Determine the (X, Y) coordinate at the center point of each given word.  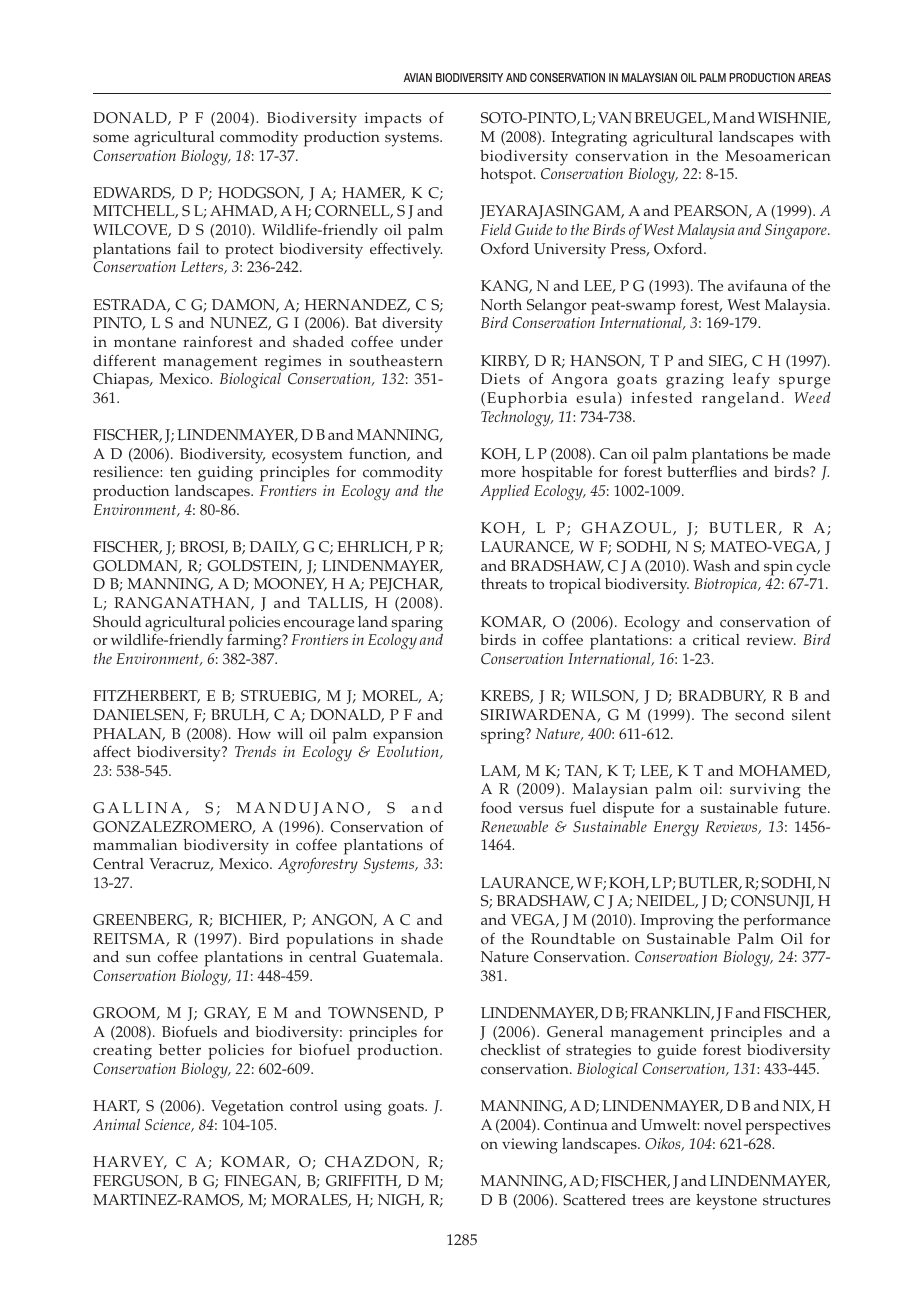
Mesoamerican (778, 156)
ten (180, 472)
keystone (726, 1202)
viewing (530, 1146)
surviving (765, 792)
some (111, 138)
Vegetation (247, 1108)
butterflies (702, 471)
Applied (505, 492)
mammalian (135, 844)
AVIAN (418, 77)
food (496, 808)
